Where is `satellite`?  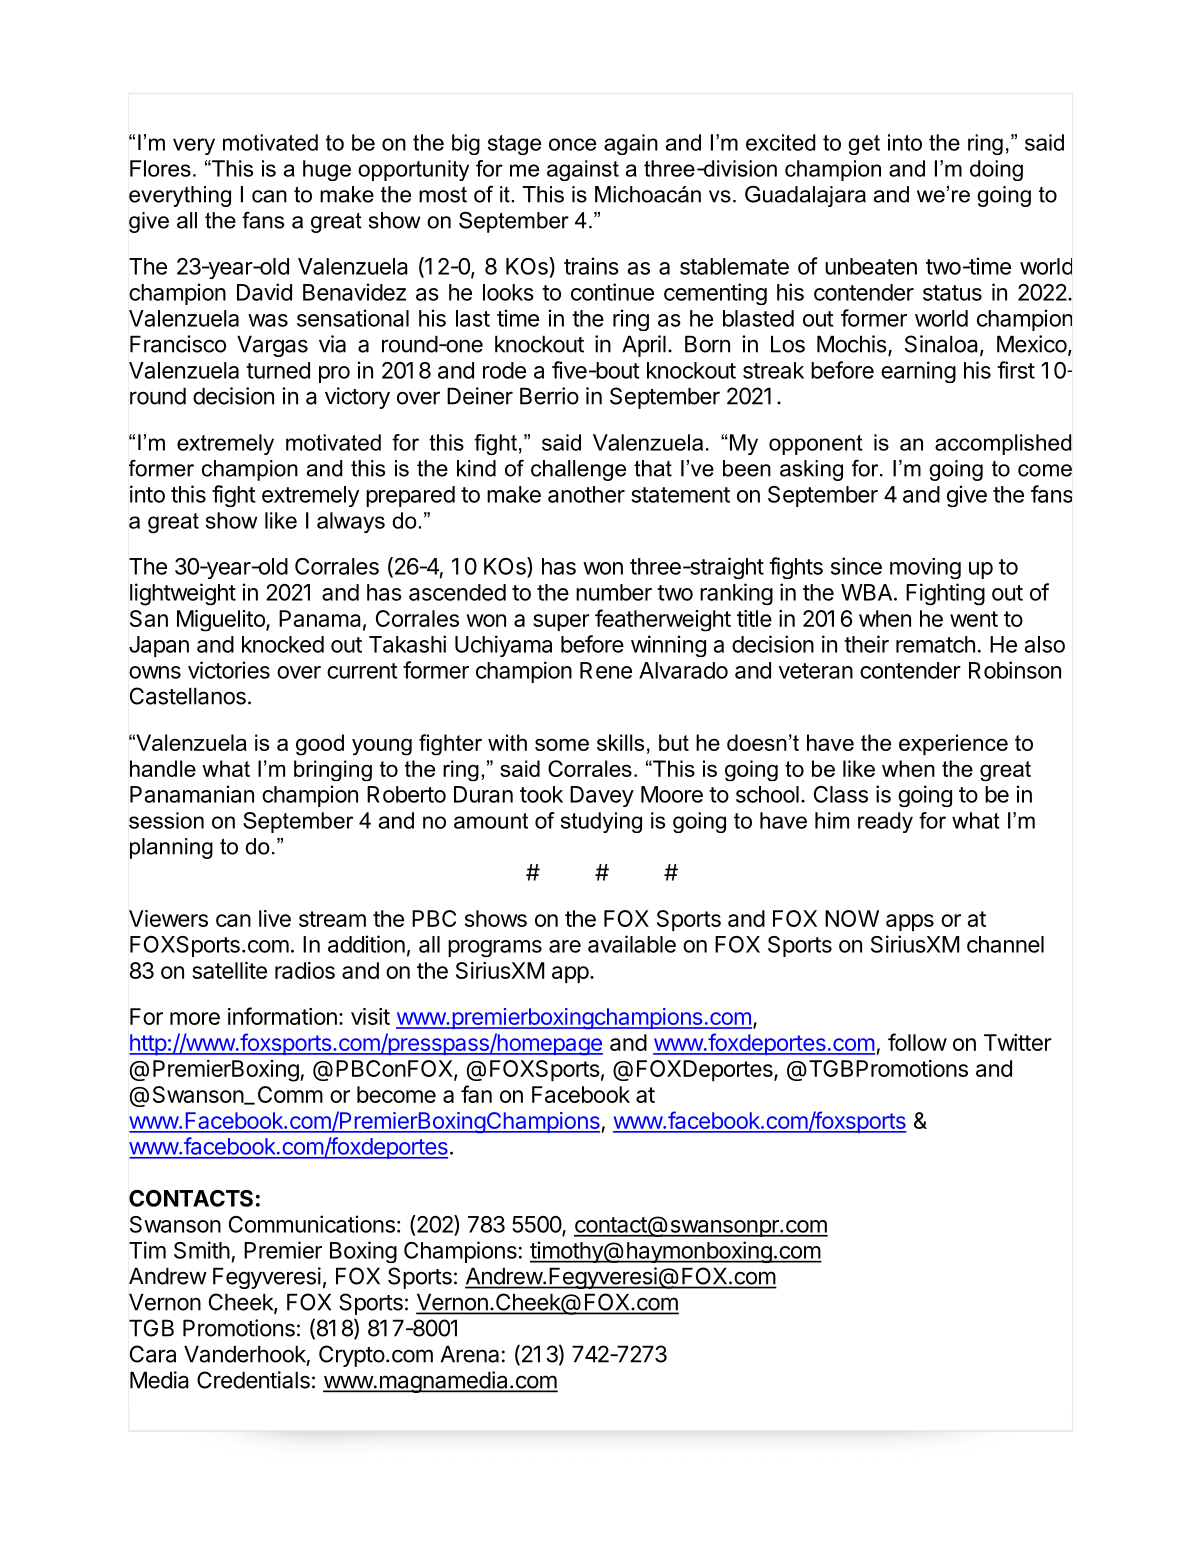 satellite is located at coordinates (229, 970).
